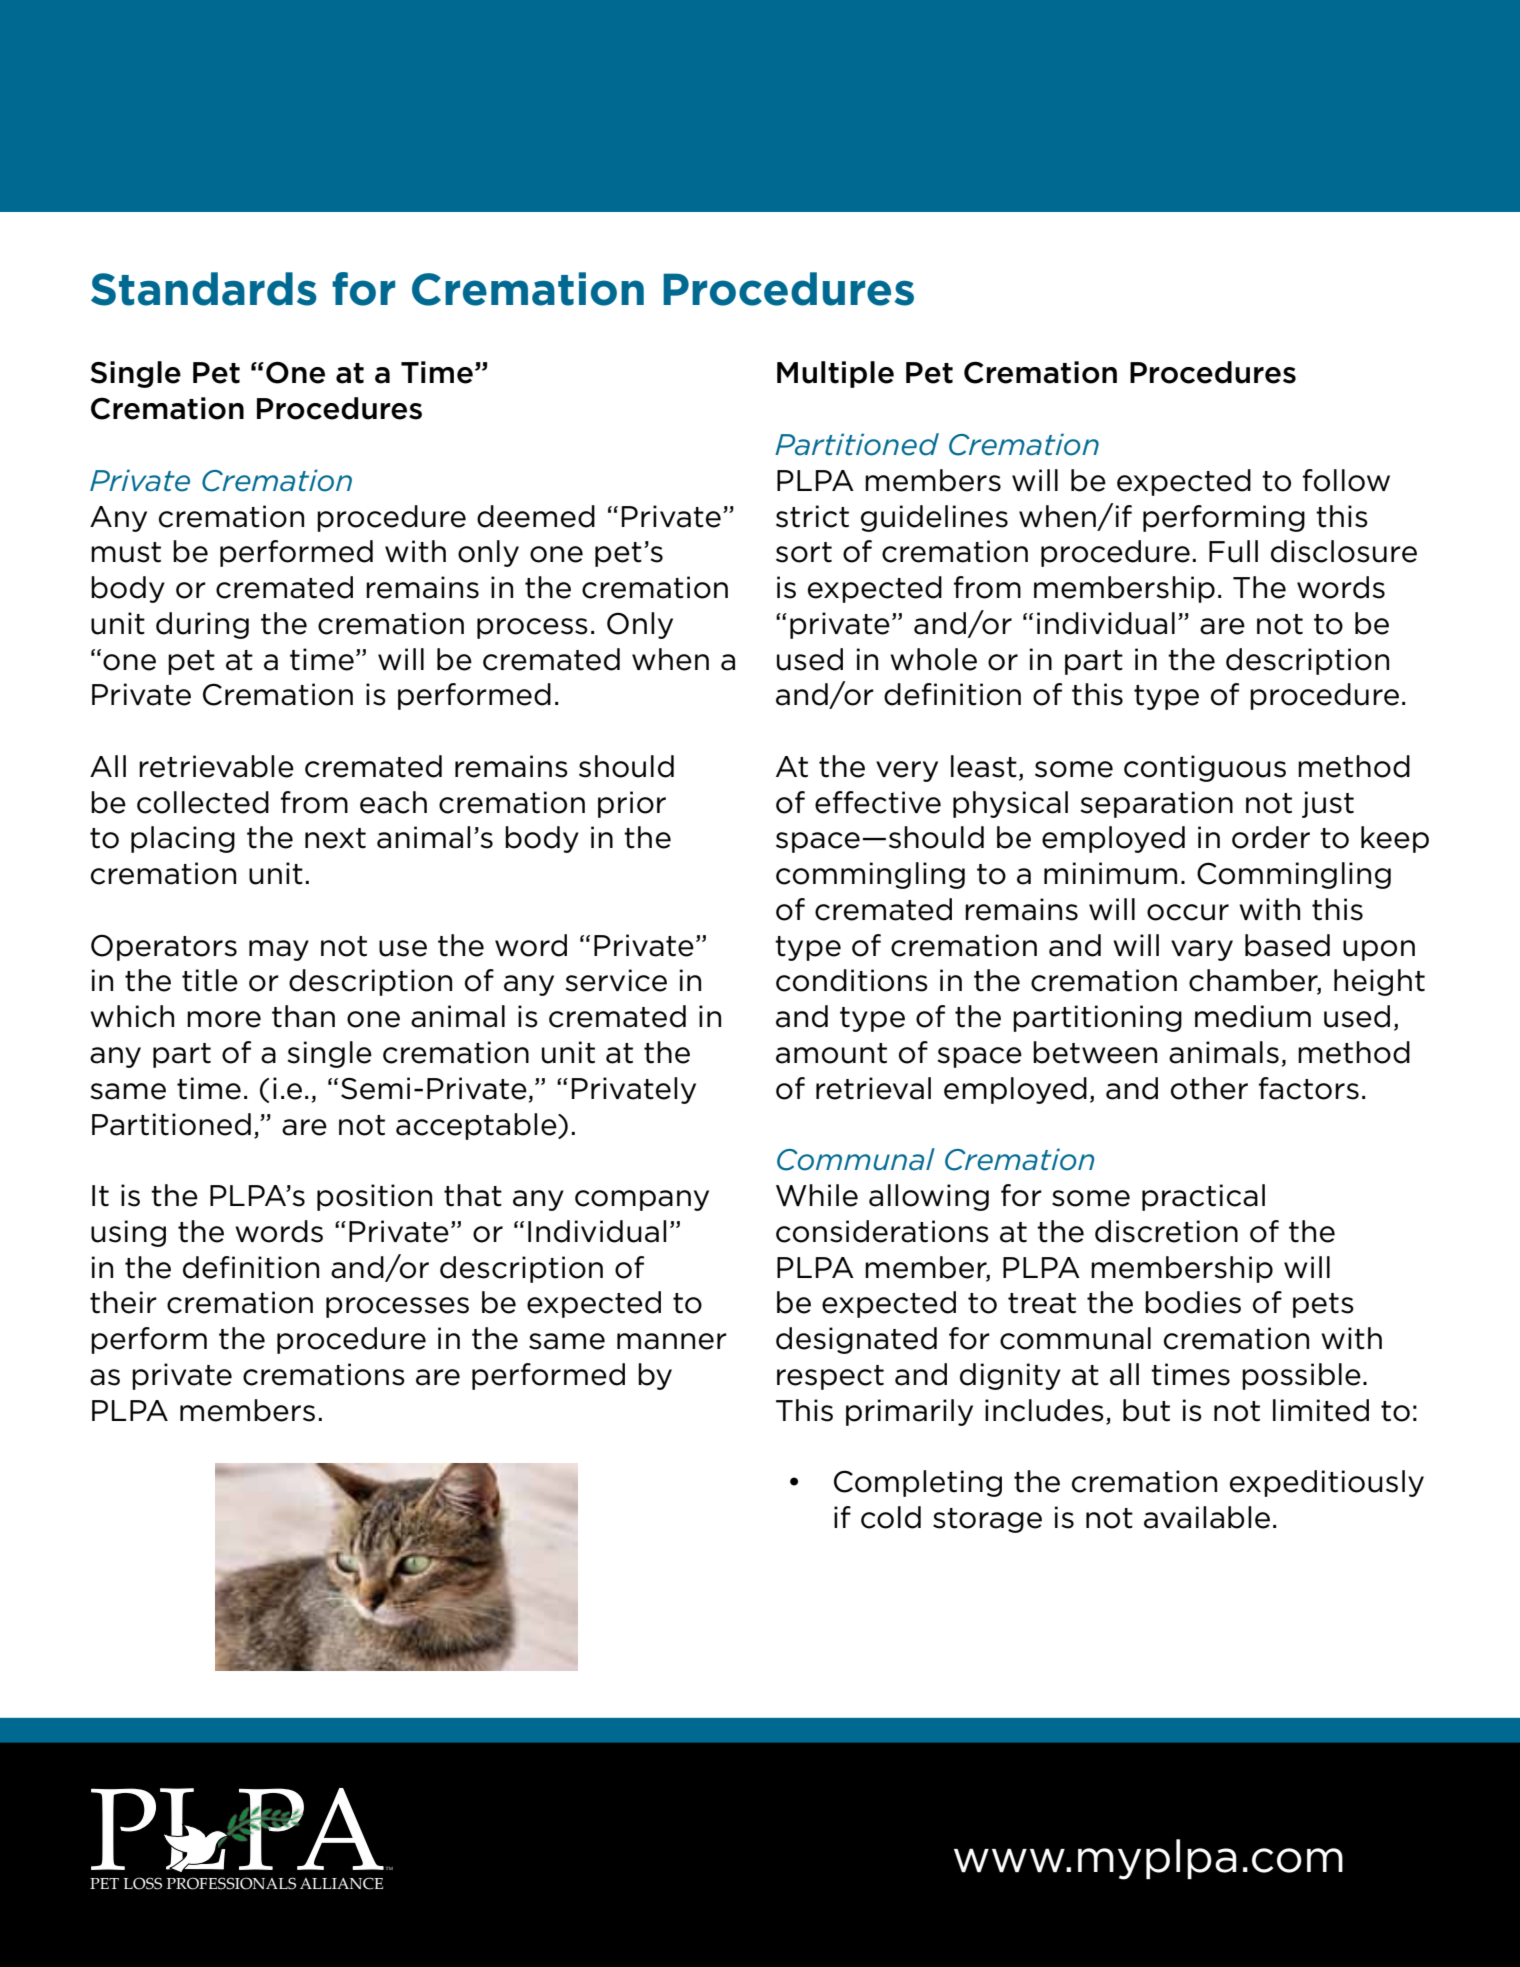  I want to click on follow, so click(1346, 480).
